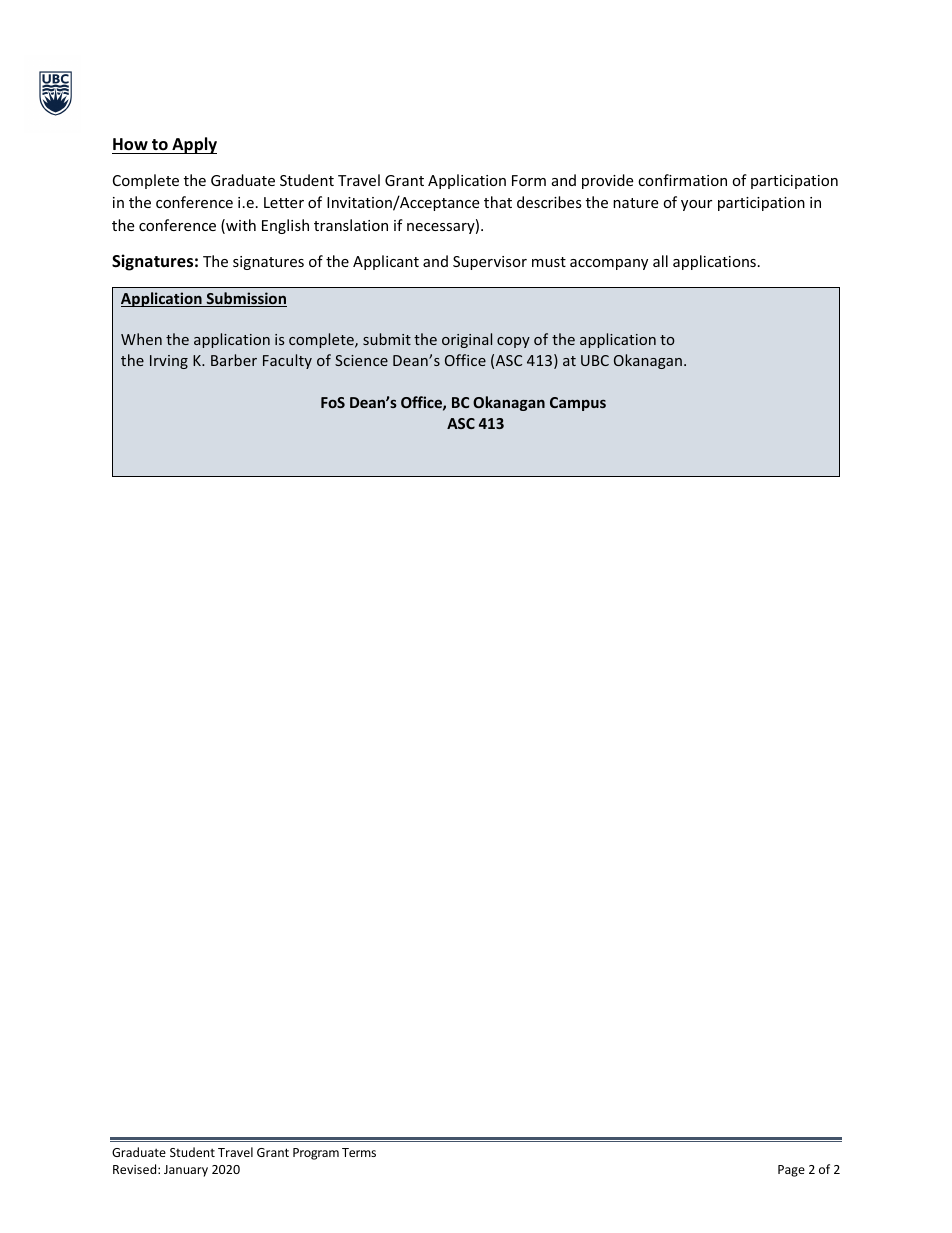 This image has width=952, height=1233. What do you see at coordinates (791, 1171) in the image?
I see `Page` at bounding box center [791, 1171].
